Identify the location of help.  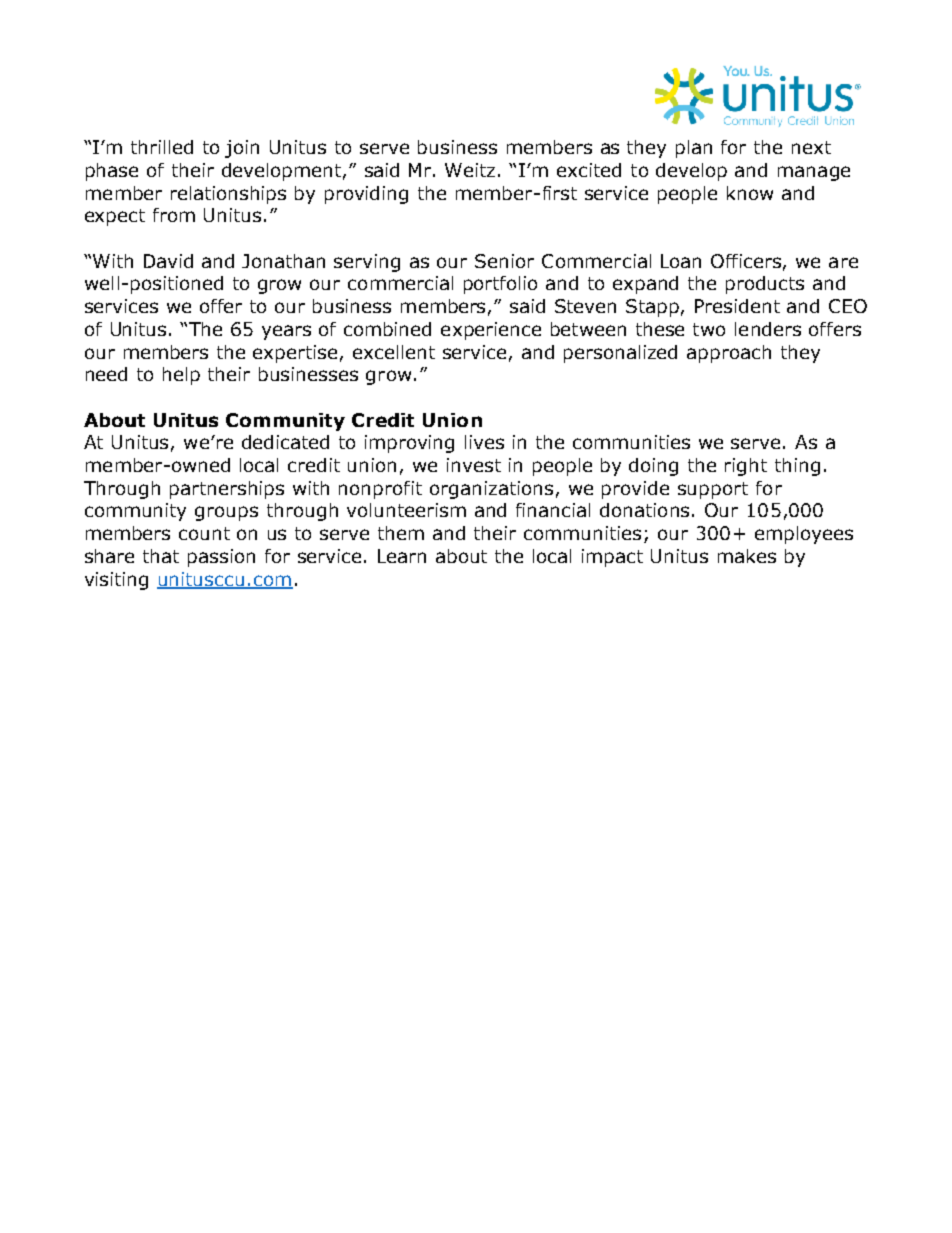
(181, 376).
